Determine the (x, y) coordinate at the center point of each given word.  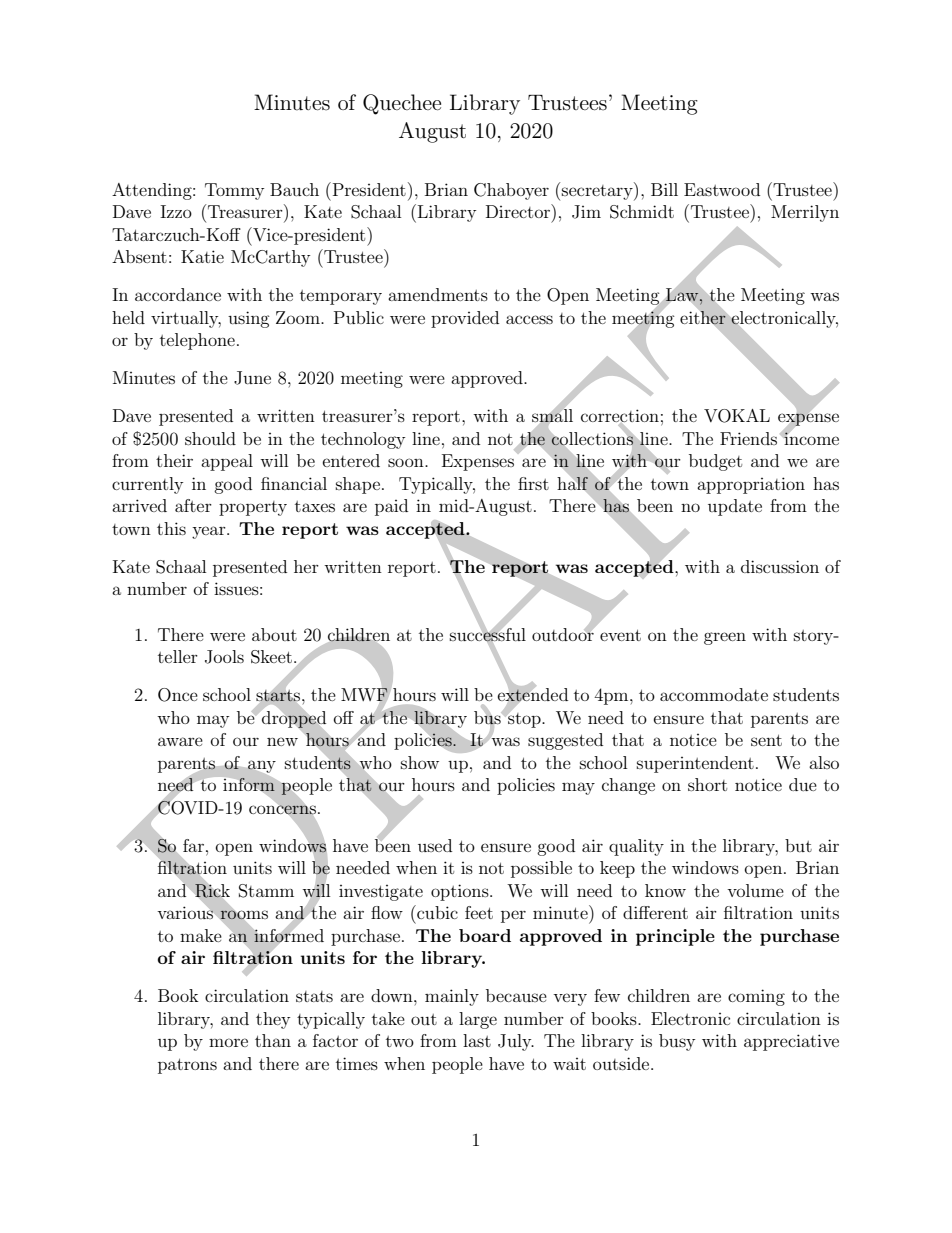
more (228, 1042)
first (533, 483)
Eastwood (722, 189)
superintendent (695, 764)
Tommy (234, 191)
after (193, 505)
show (420, 762)
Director (519, 211)
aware (180, 741)
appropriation (751, 485)
